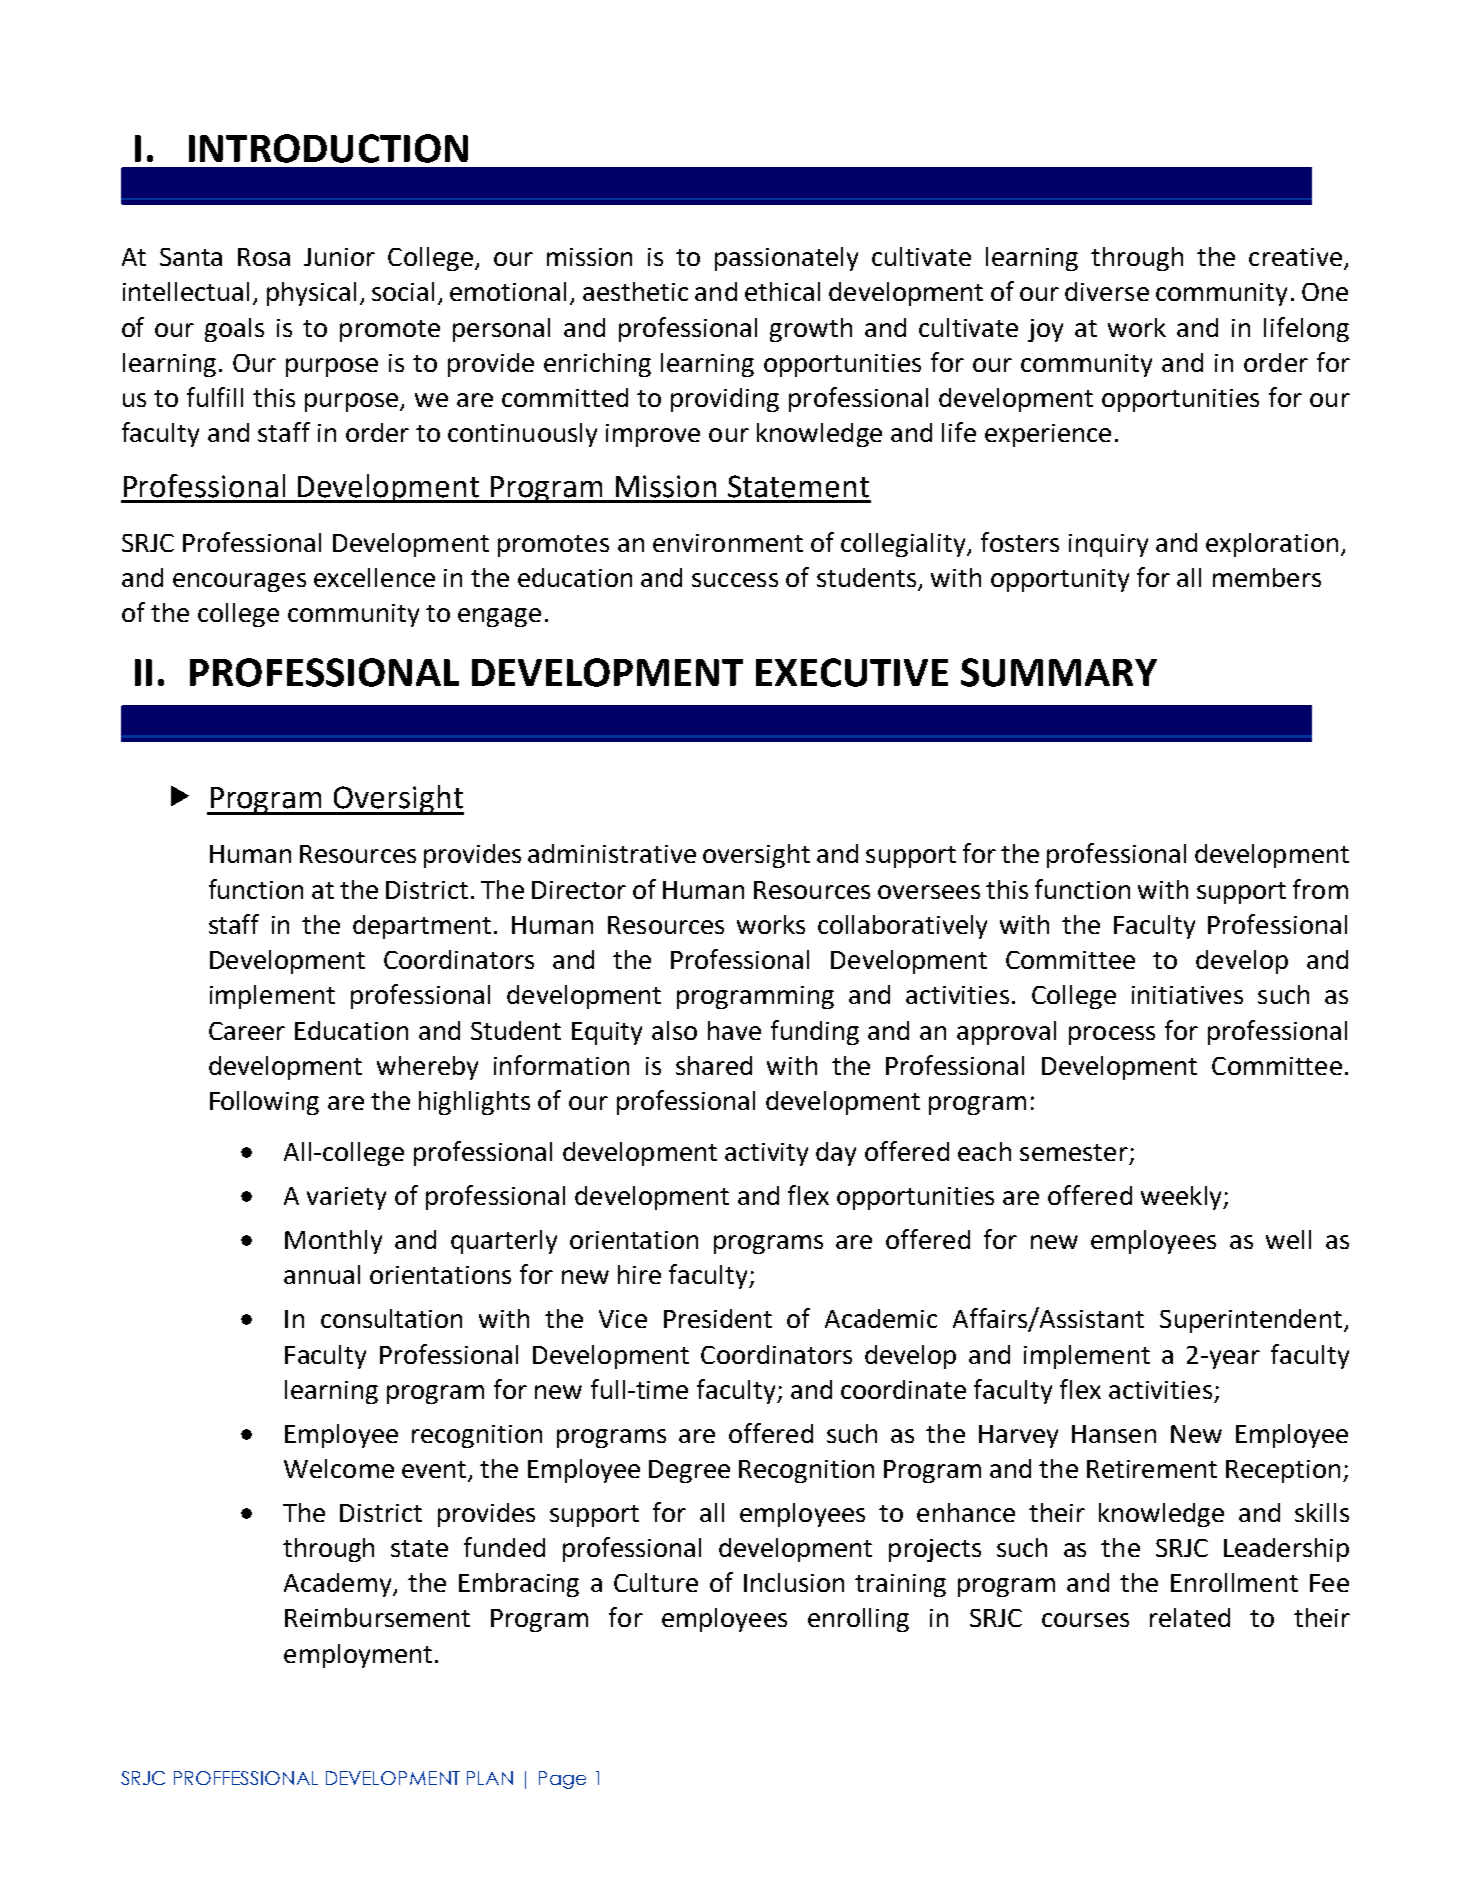 Image resolution: width=1471 pixels, height=1904 pixels. Describe the element at coordinates (333, 1242) in the screenshot. I see `Monthly` at that location.
